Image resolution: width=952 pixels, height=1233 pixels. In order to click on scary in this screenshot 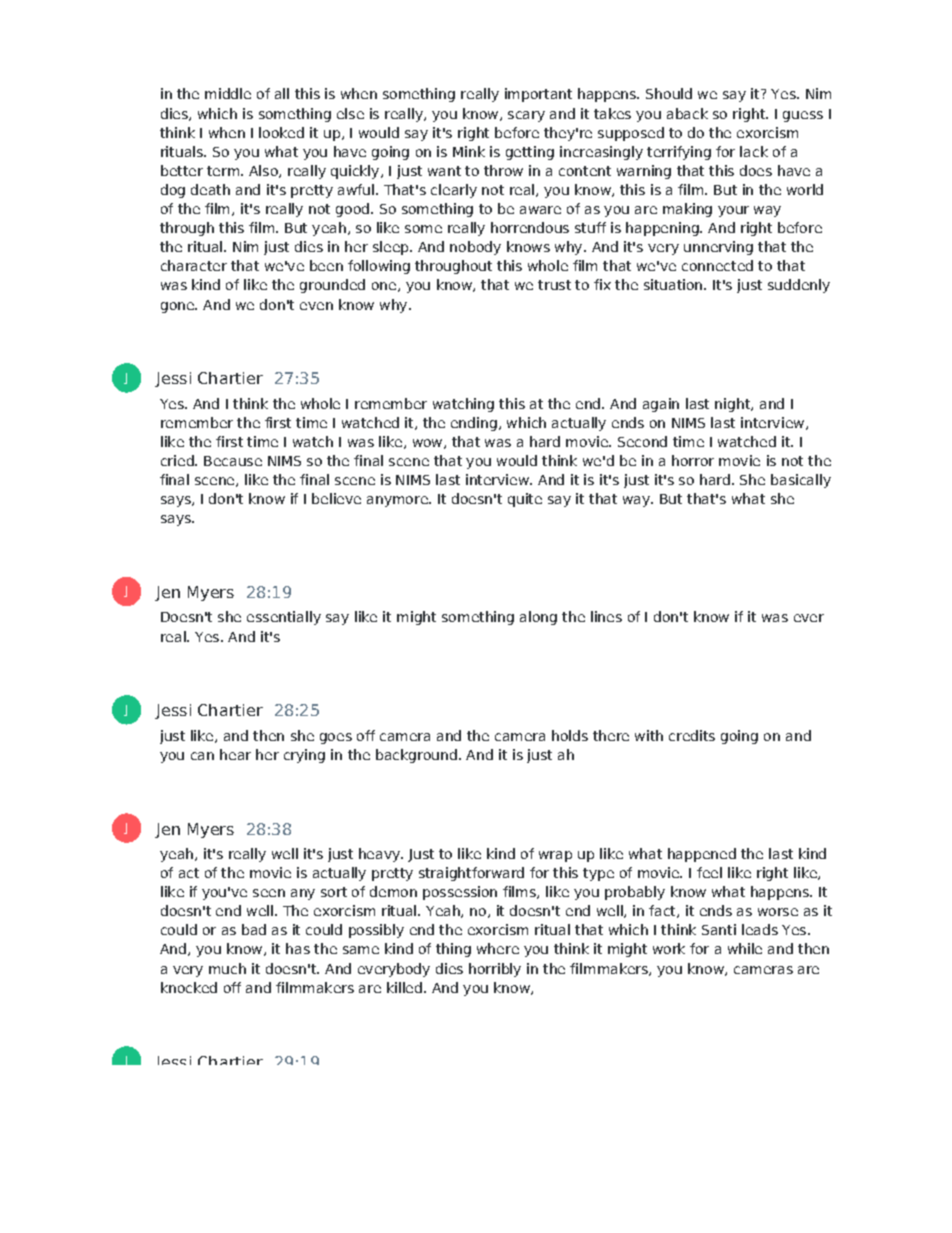, I will do `click(526, 116)`.
